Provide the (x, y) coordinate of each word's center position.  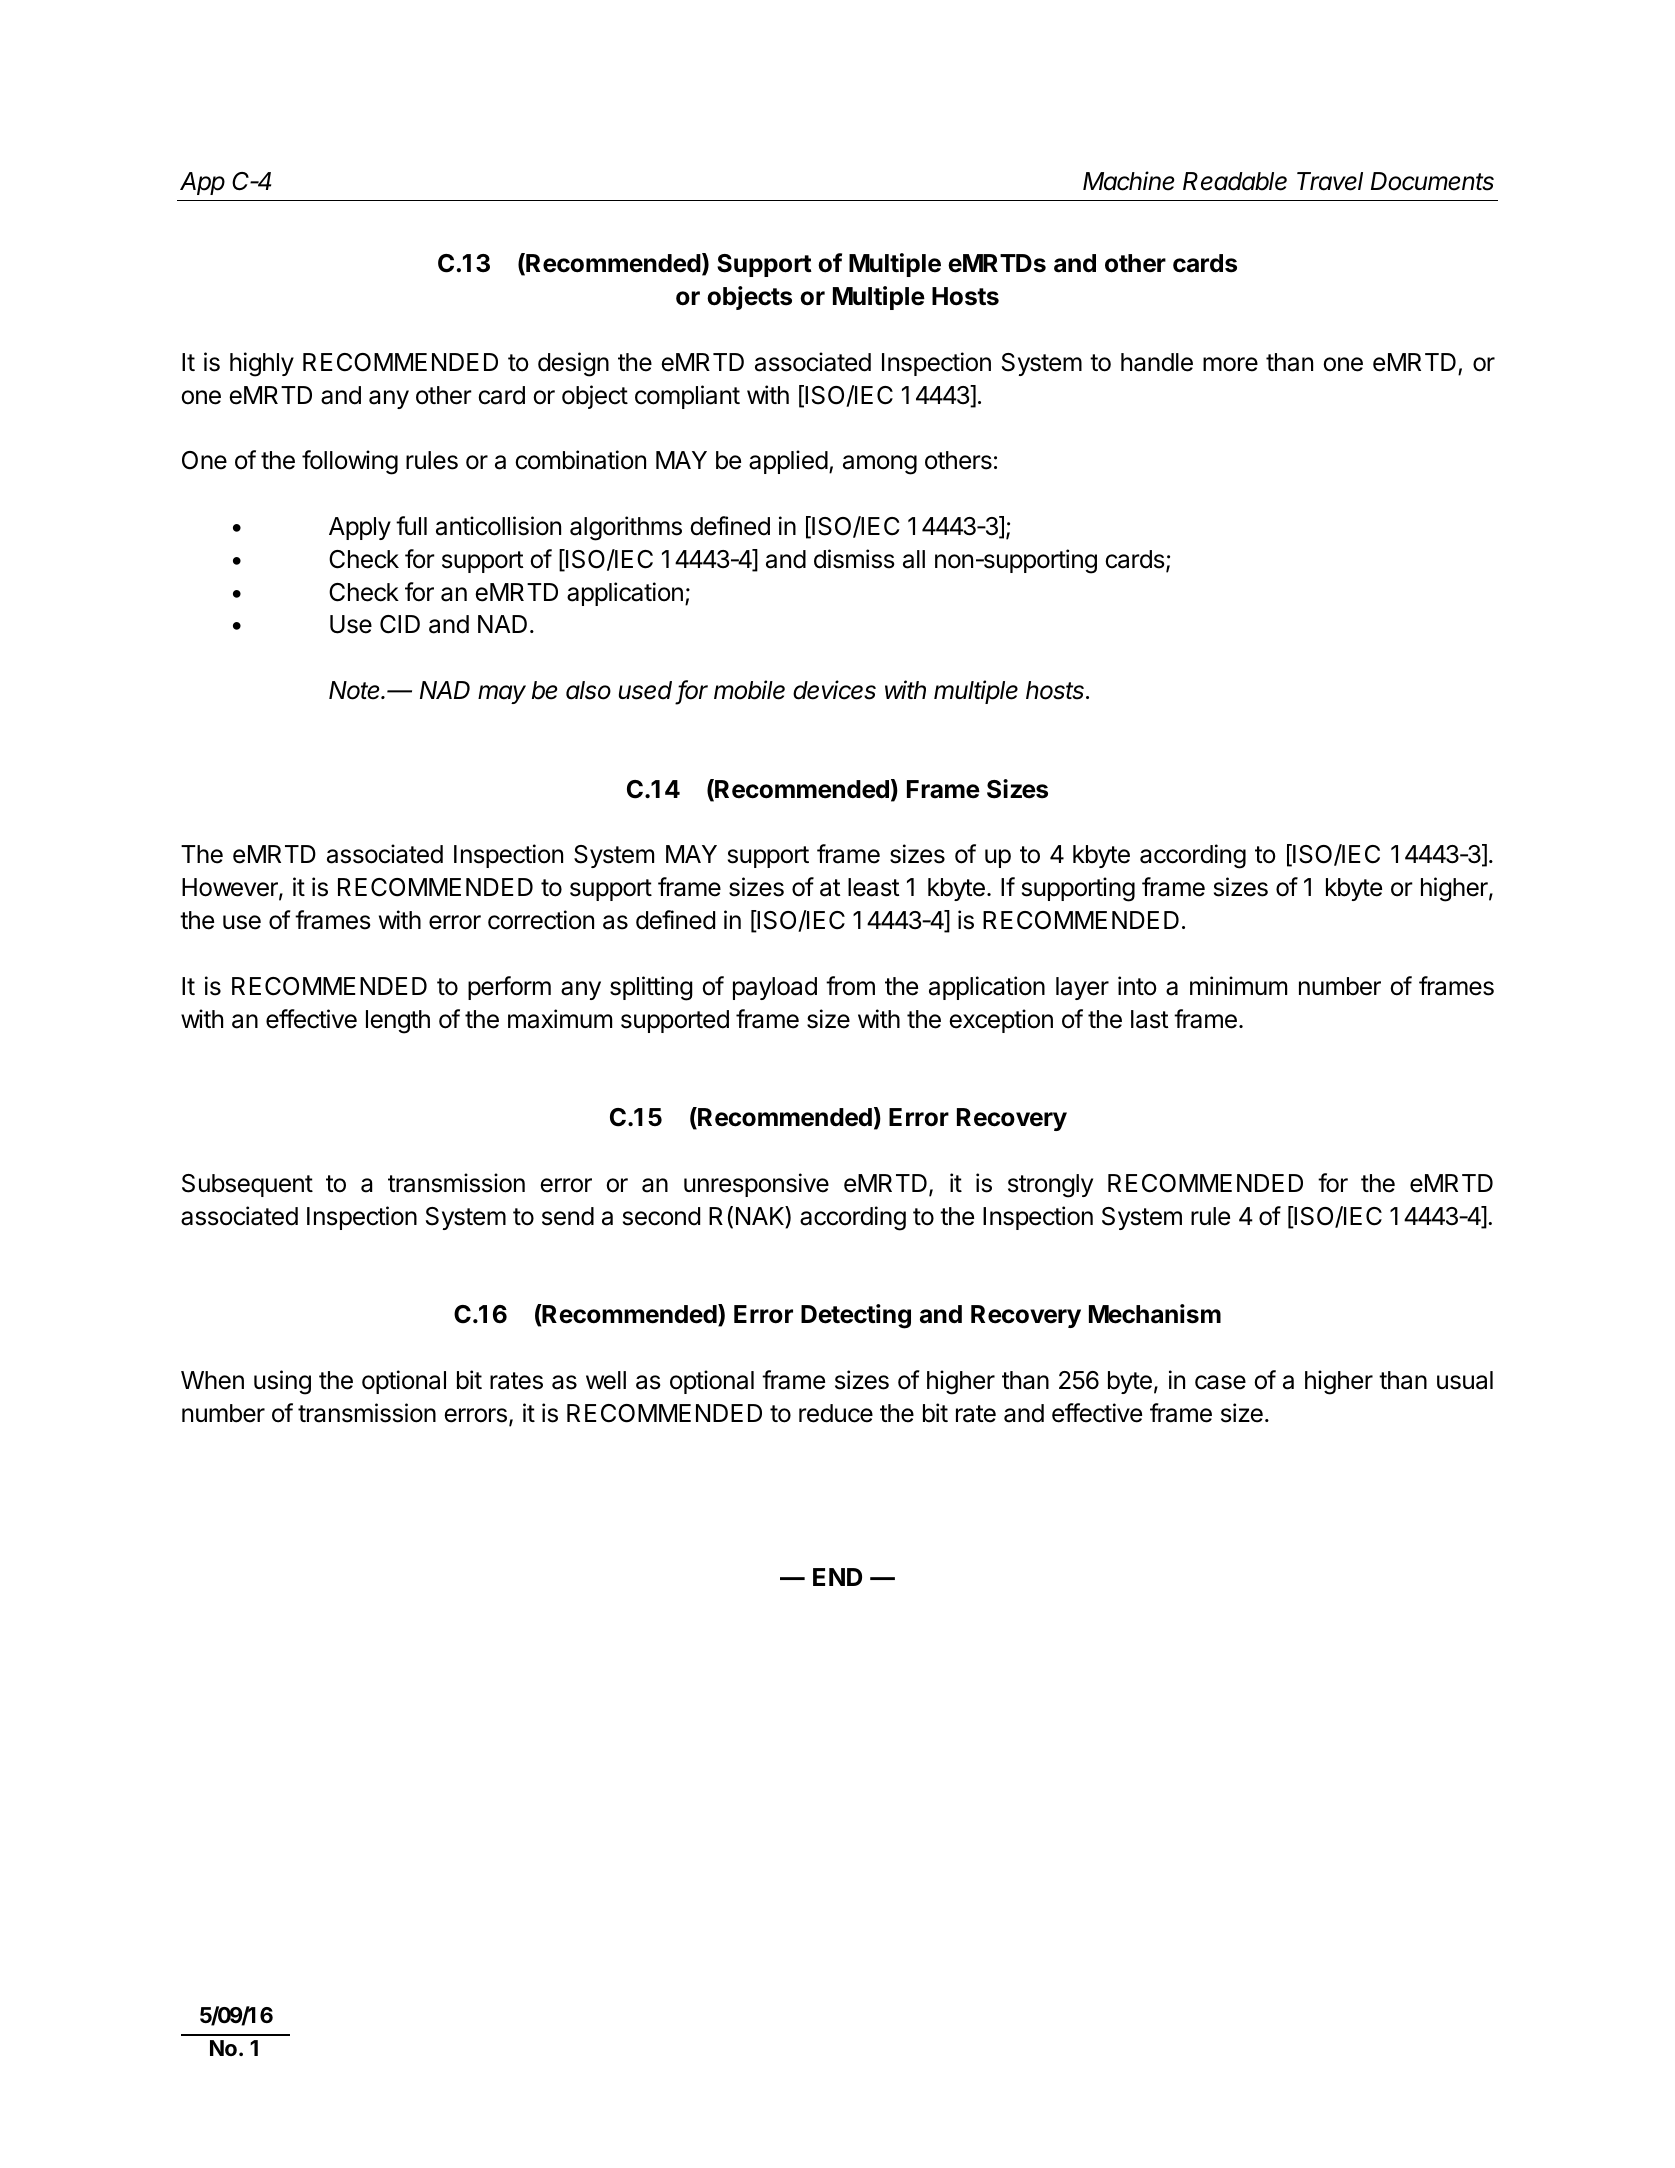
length (398, 1022)
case (1220, 1382)
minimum (1238, 985)
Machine (1128, 181)
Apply (360, 528)
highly (262, 364)
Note (356, 690)
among (880, 465)
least (874, 887)
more (1230, 364)
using (282, 1382)
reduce (836, 1413)
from (850, 986)
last (1150, 1019)
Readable (1235, 181)
